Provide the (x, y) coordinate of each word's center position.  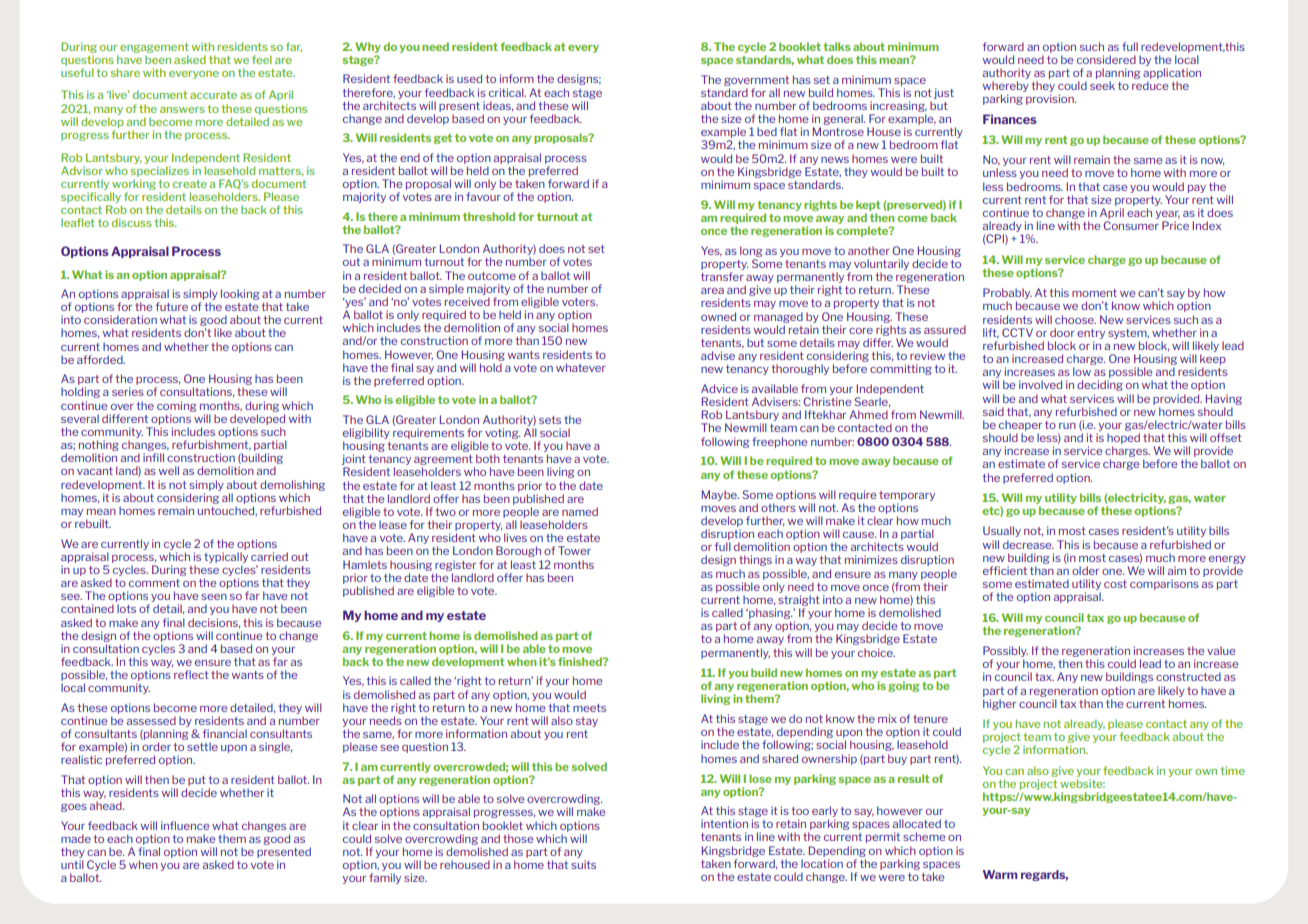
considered (1106, 59)
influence (185, 825)
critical (507, 92)
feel (262, 59)
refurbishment (211, 445)
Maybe (720, 495)
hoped (1123, 438)
